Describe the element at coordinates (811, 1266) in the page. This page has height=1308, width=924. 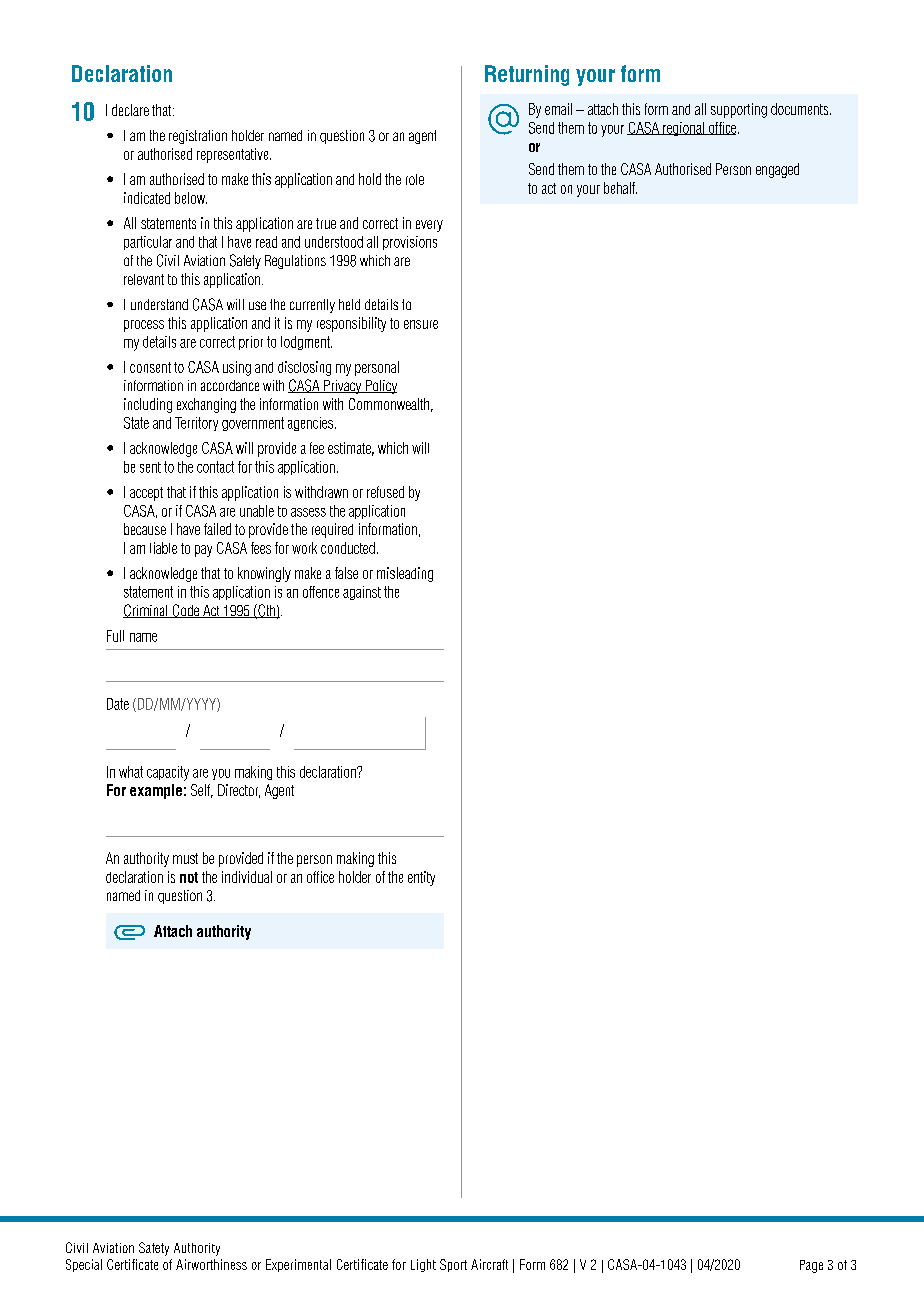
I see `Page` at that location.
